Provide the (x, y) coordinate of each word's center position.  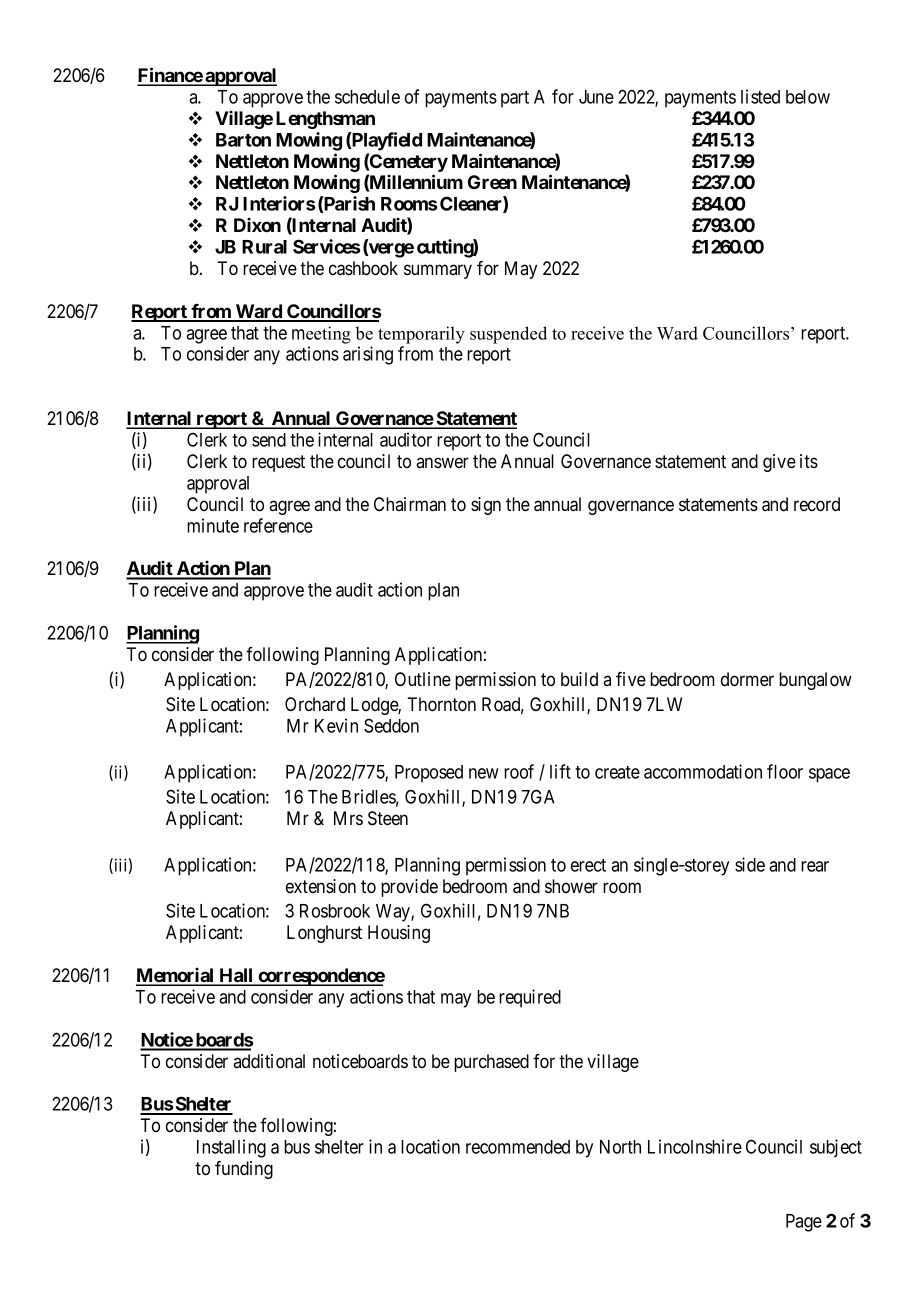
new (484, 773)
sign (486, 506)
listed (760, 96)
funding (244, 1170)
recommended (518, 1147)
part (515, 99)
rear (815, 866)
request (278, 463)
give (779, 463)
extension (321, 886)
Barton (243, 140)
